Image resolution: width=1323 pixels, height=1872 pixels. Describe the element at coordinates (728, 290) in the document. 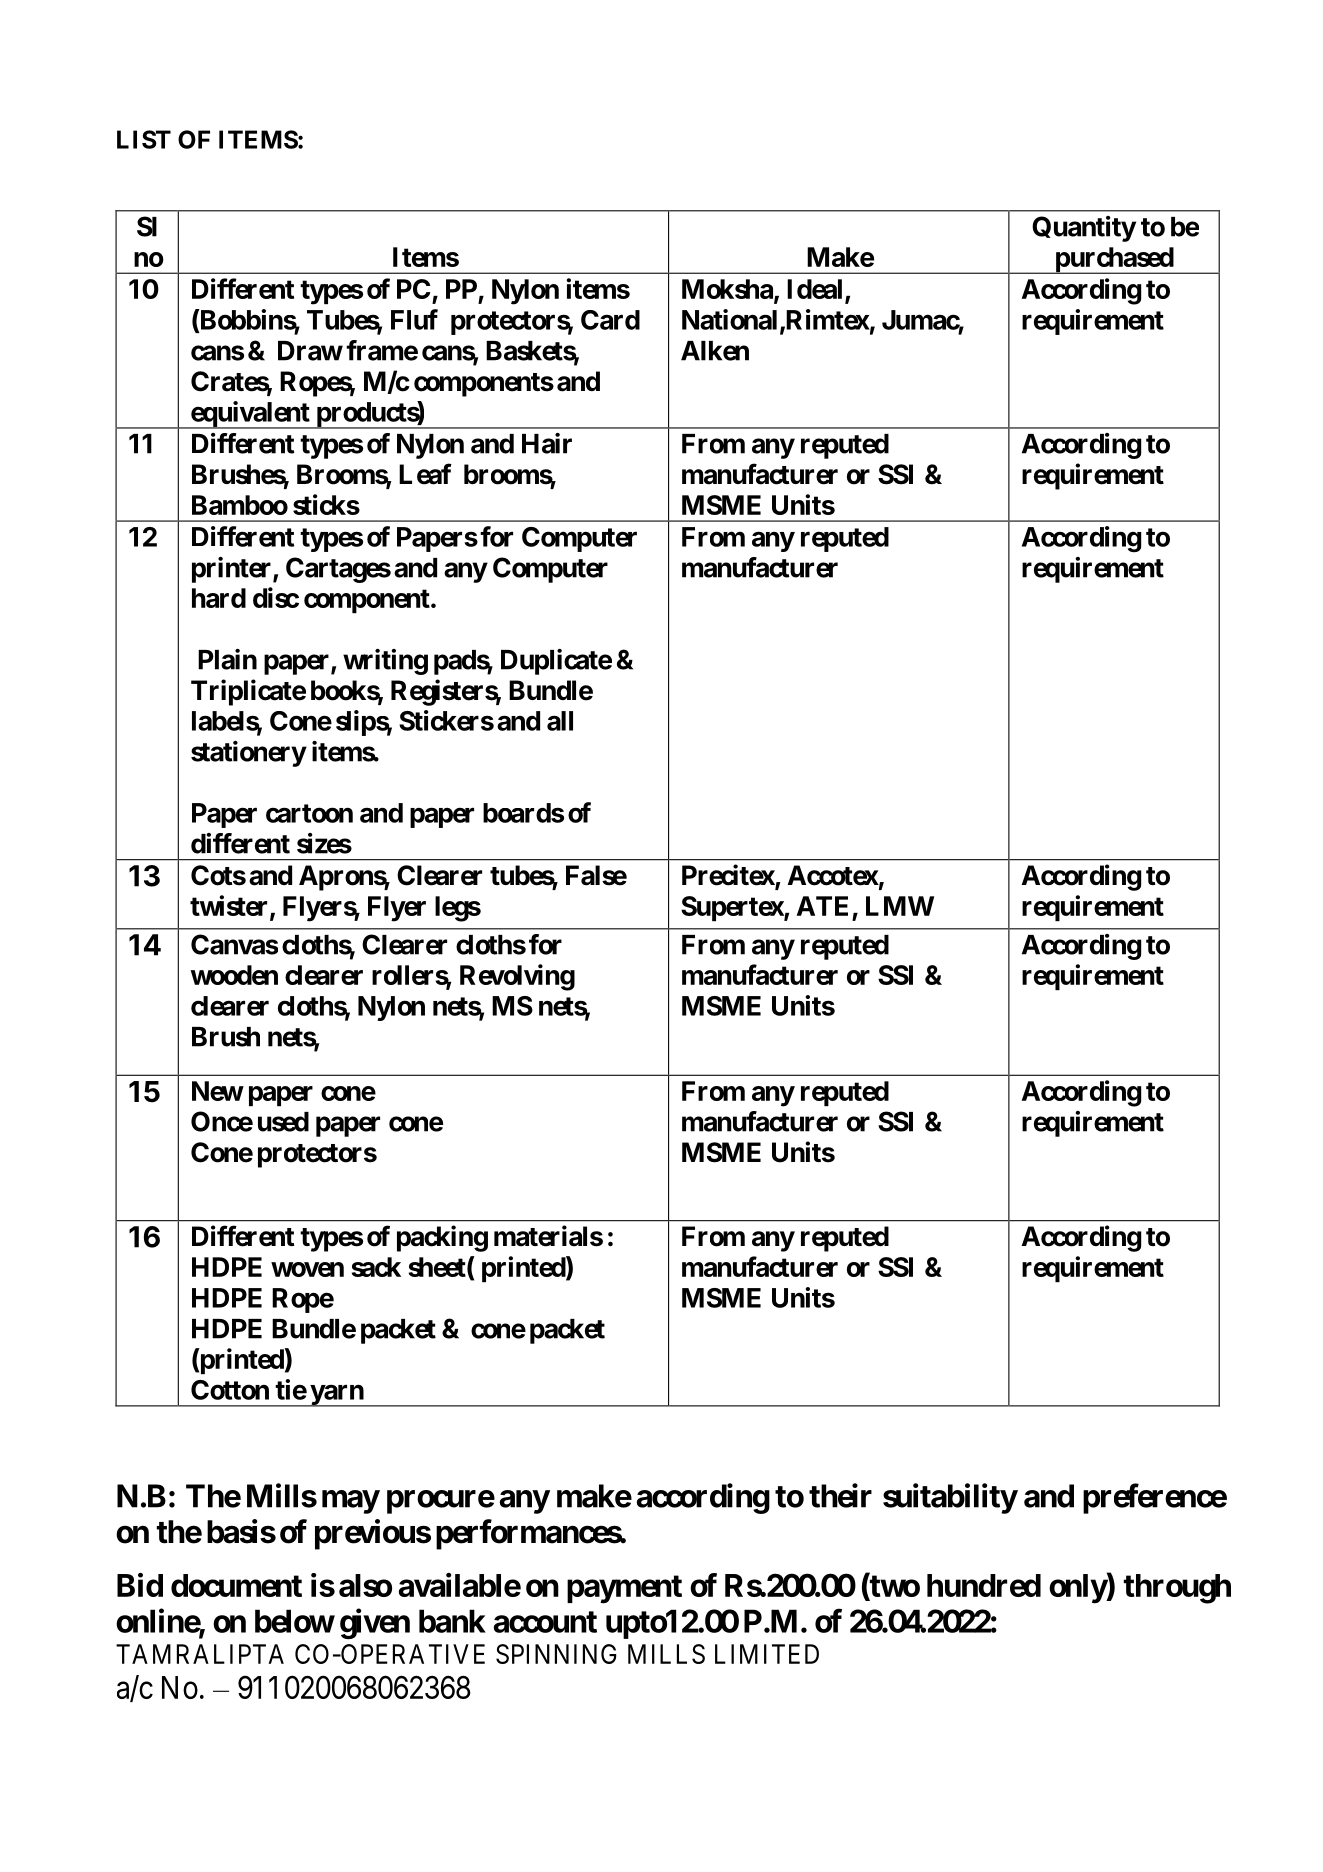

I see `Moksha` at that location.
